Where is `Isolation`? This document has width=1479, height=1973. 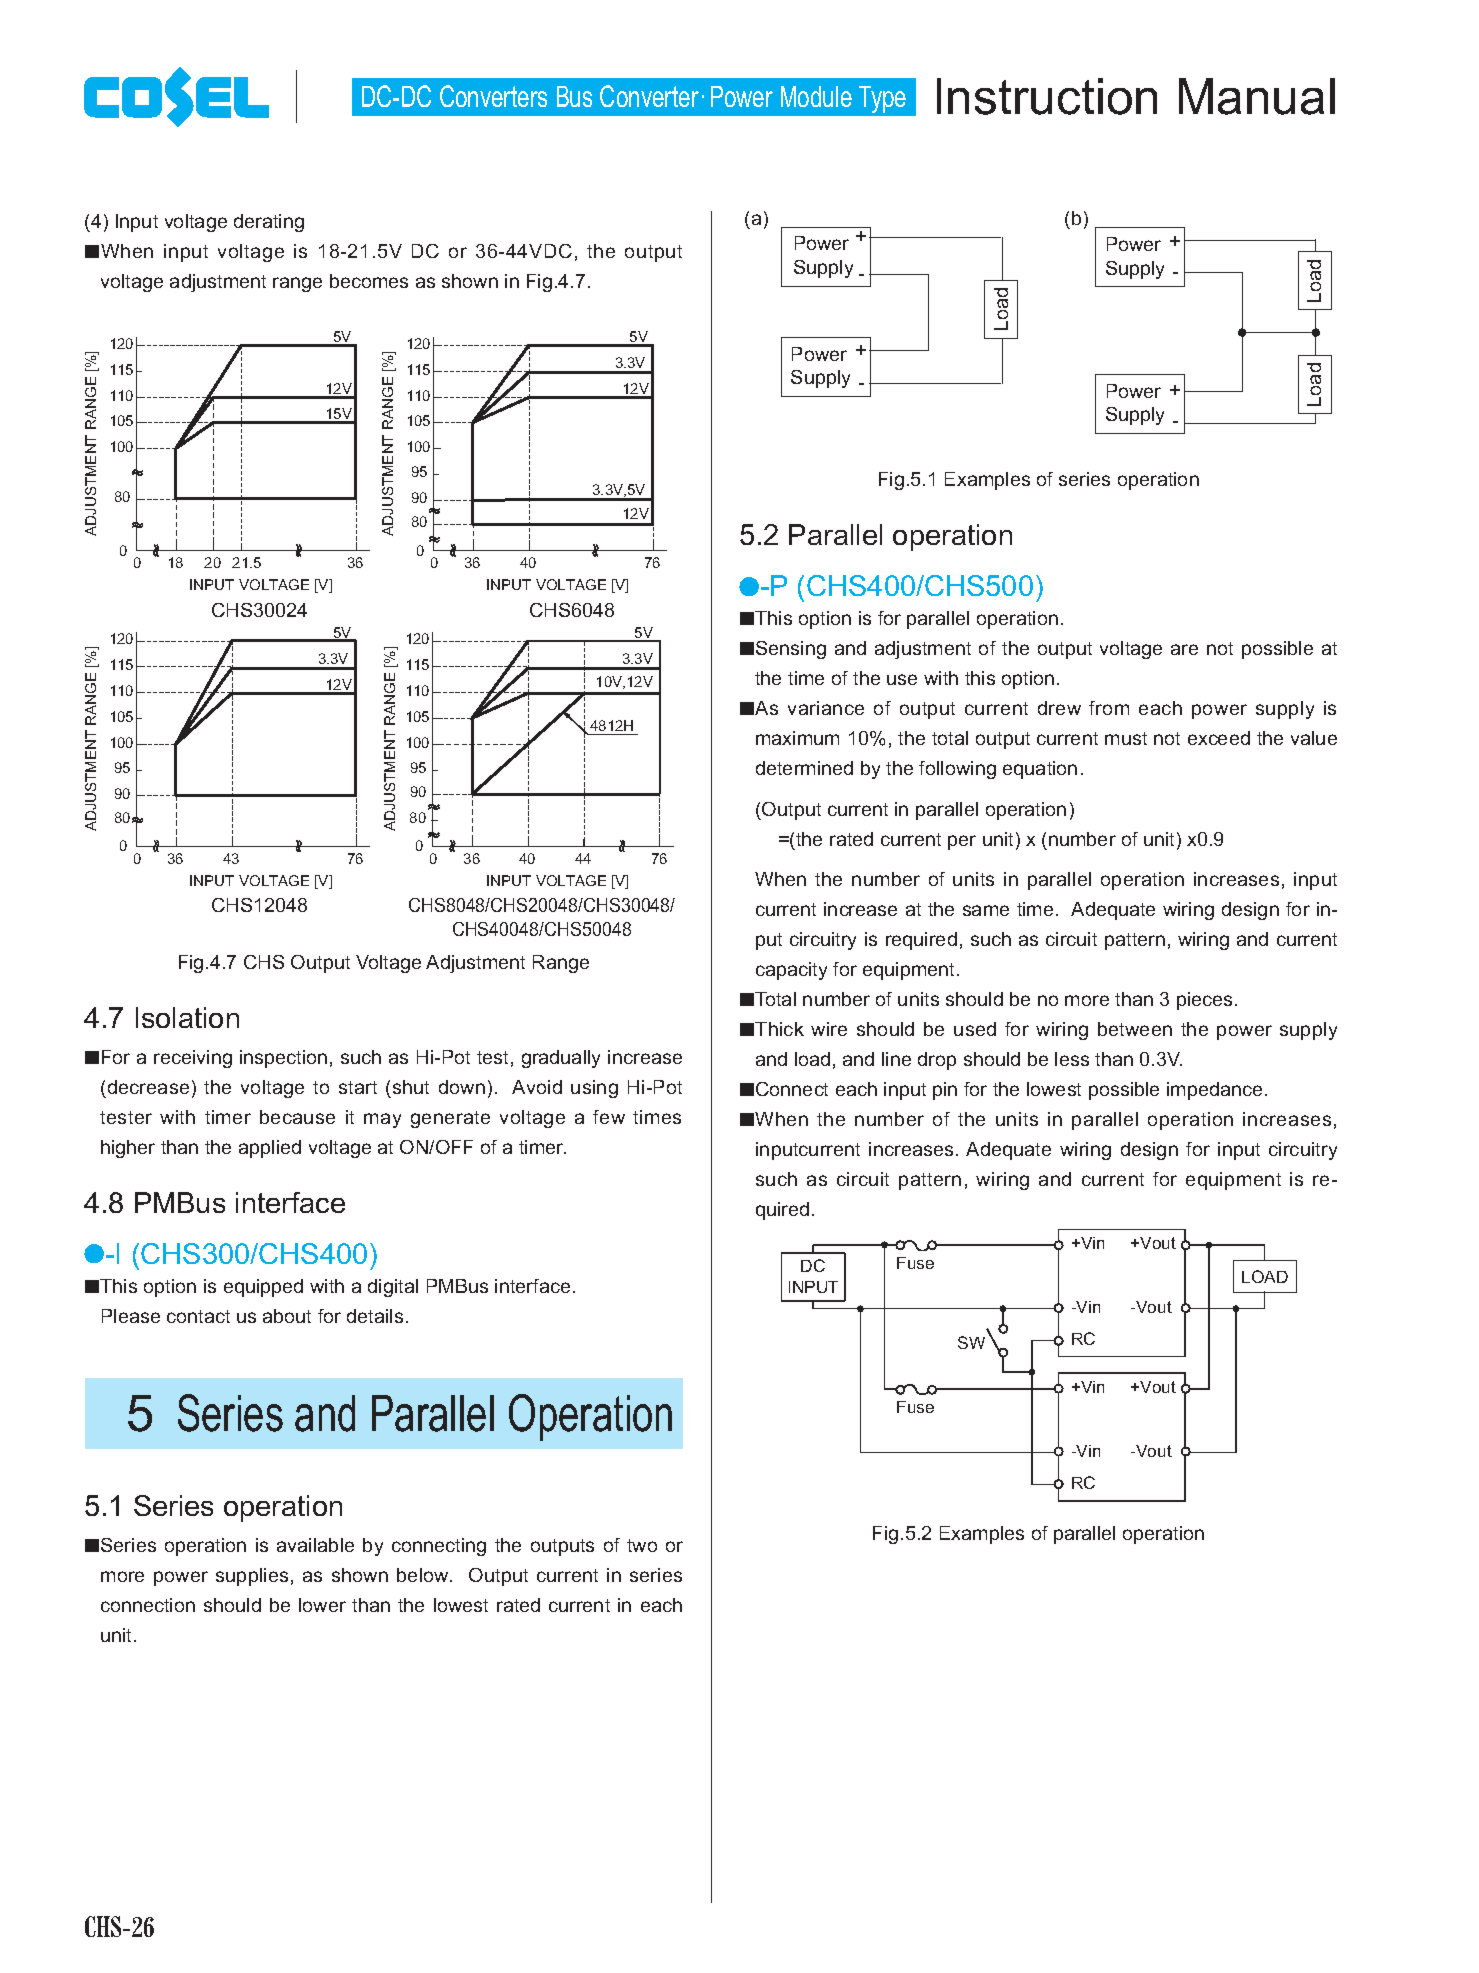
Isolation is located at coordinates (187, 1017).
